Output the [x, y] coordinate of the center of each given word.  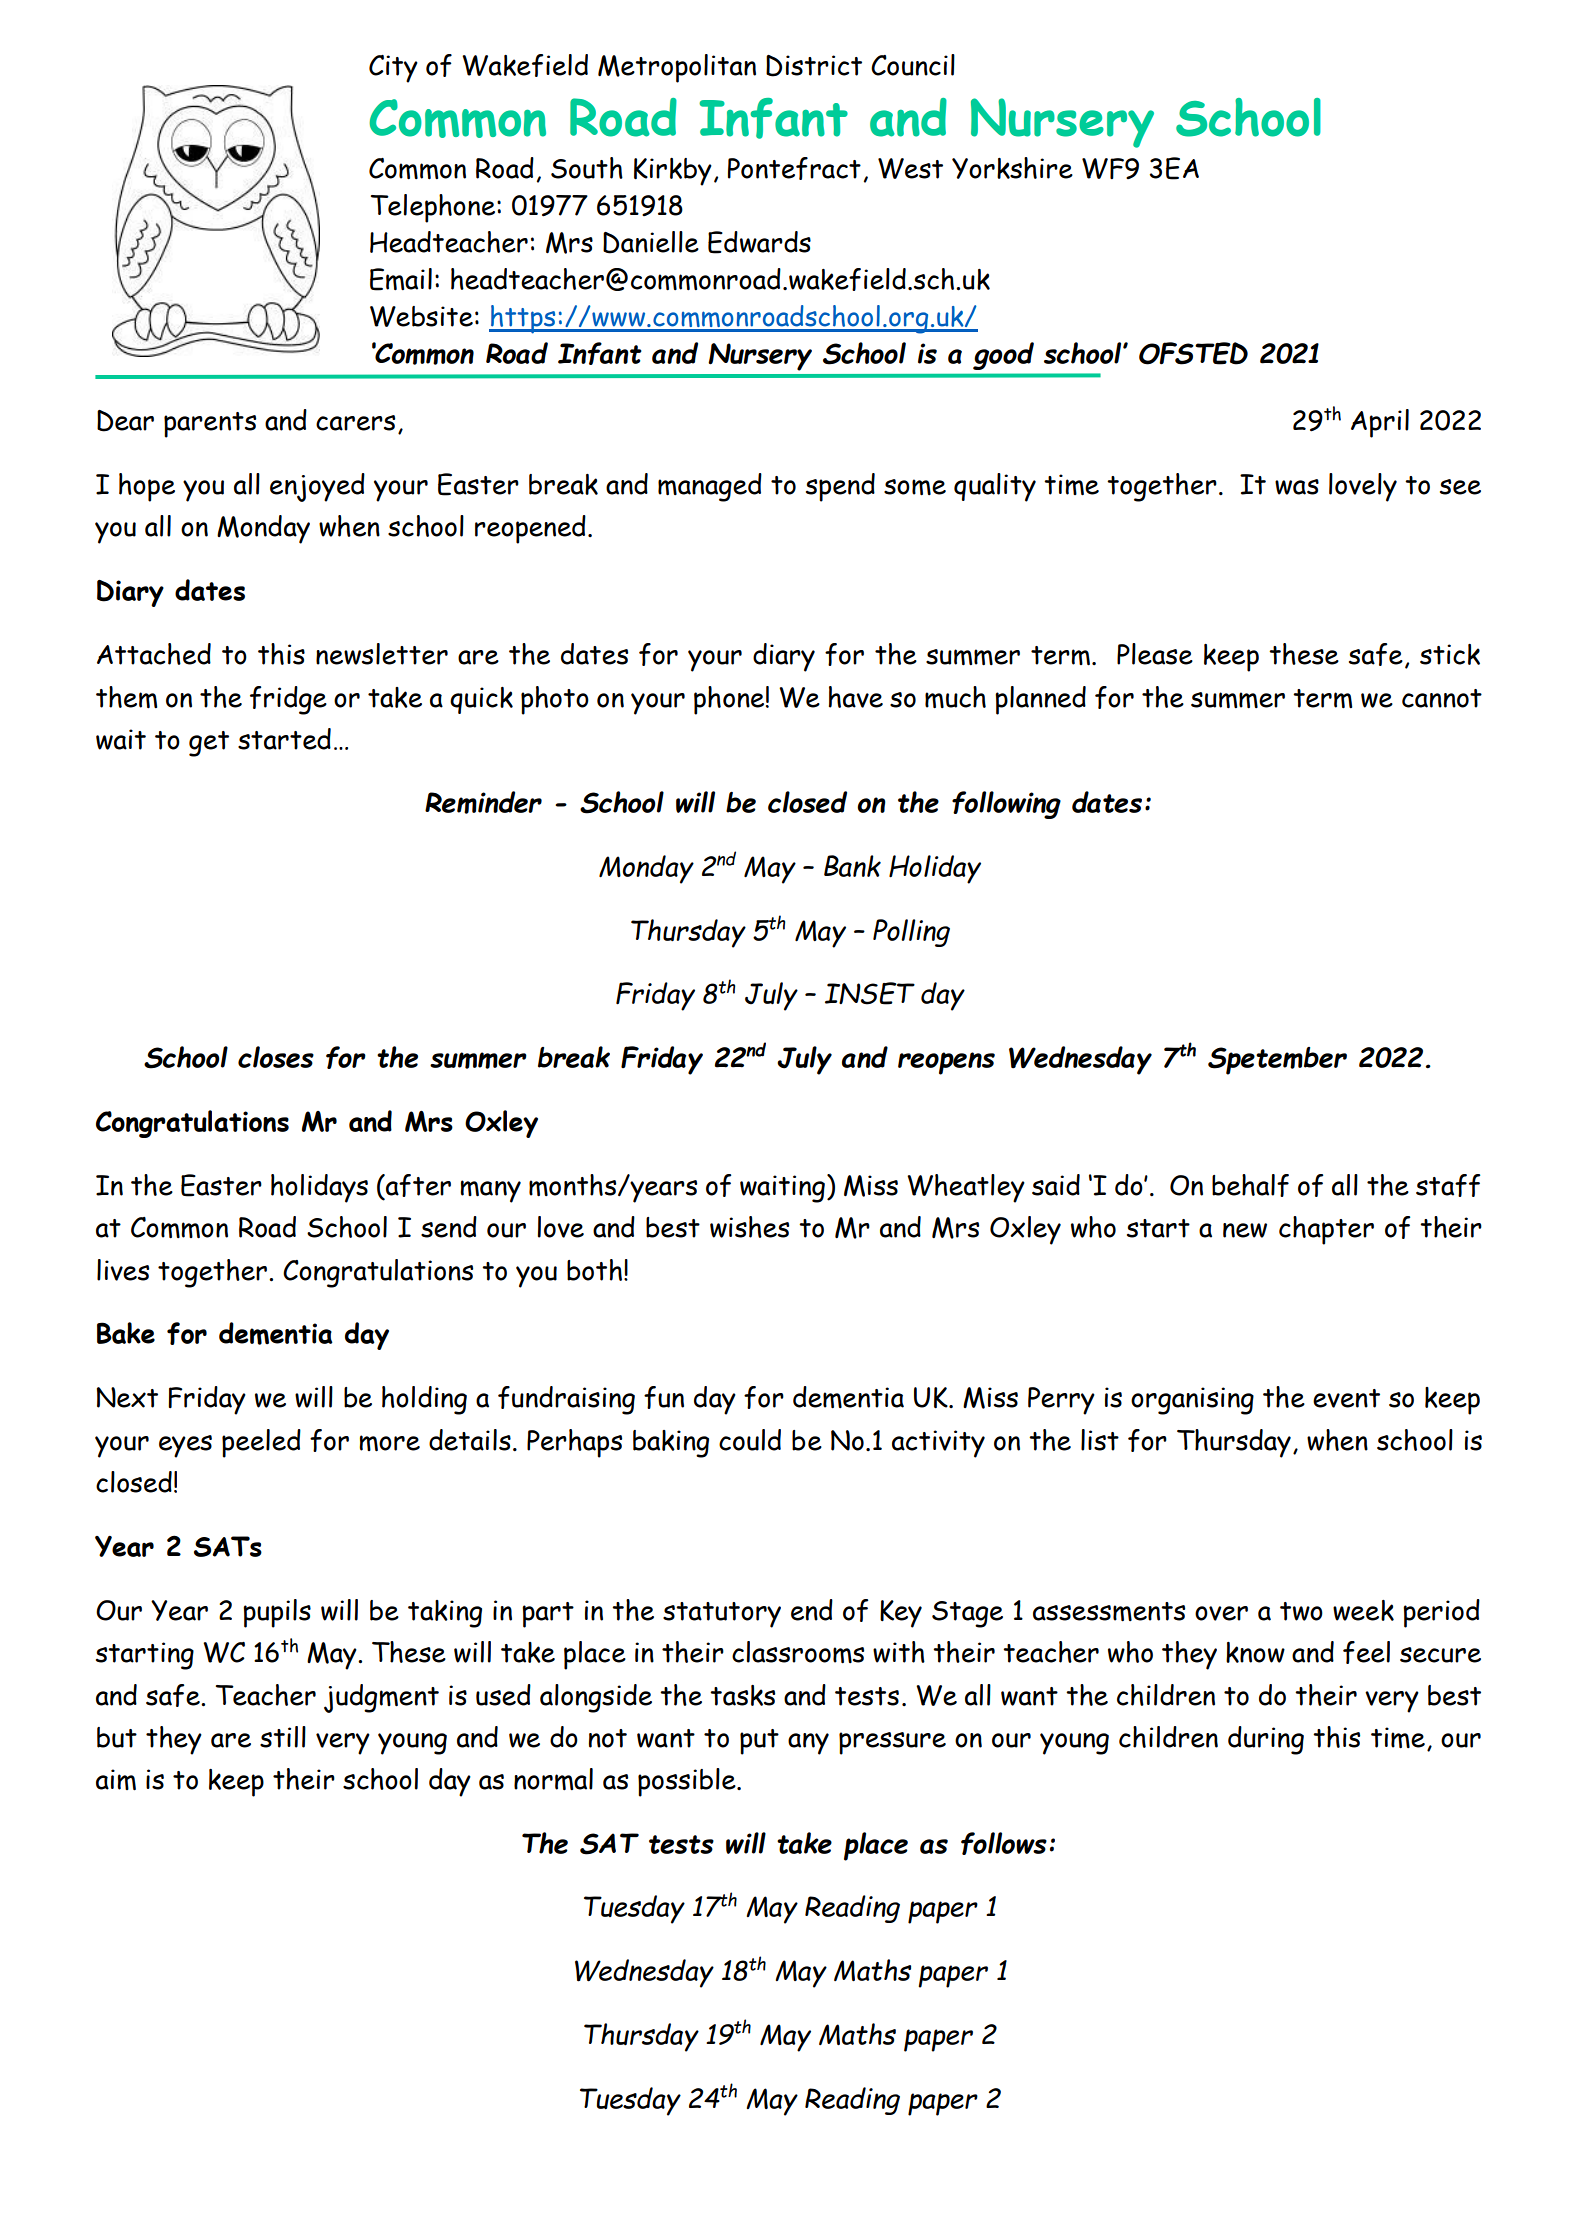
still [283, 1737]
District [814, 66]
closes [276, 1057]
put [759, 1742]
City [393, 69]
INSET [870, 993]
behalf [1250, 1185]
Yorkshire [1012, 168]
